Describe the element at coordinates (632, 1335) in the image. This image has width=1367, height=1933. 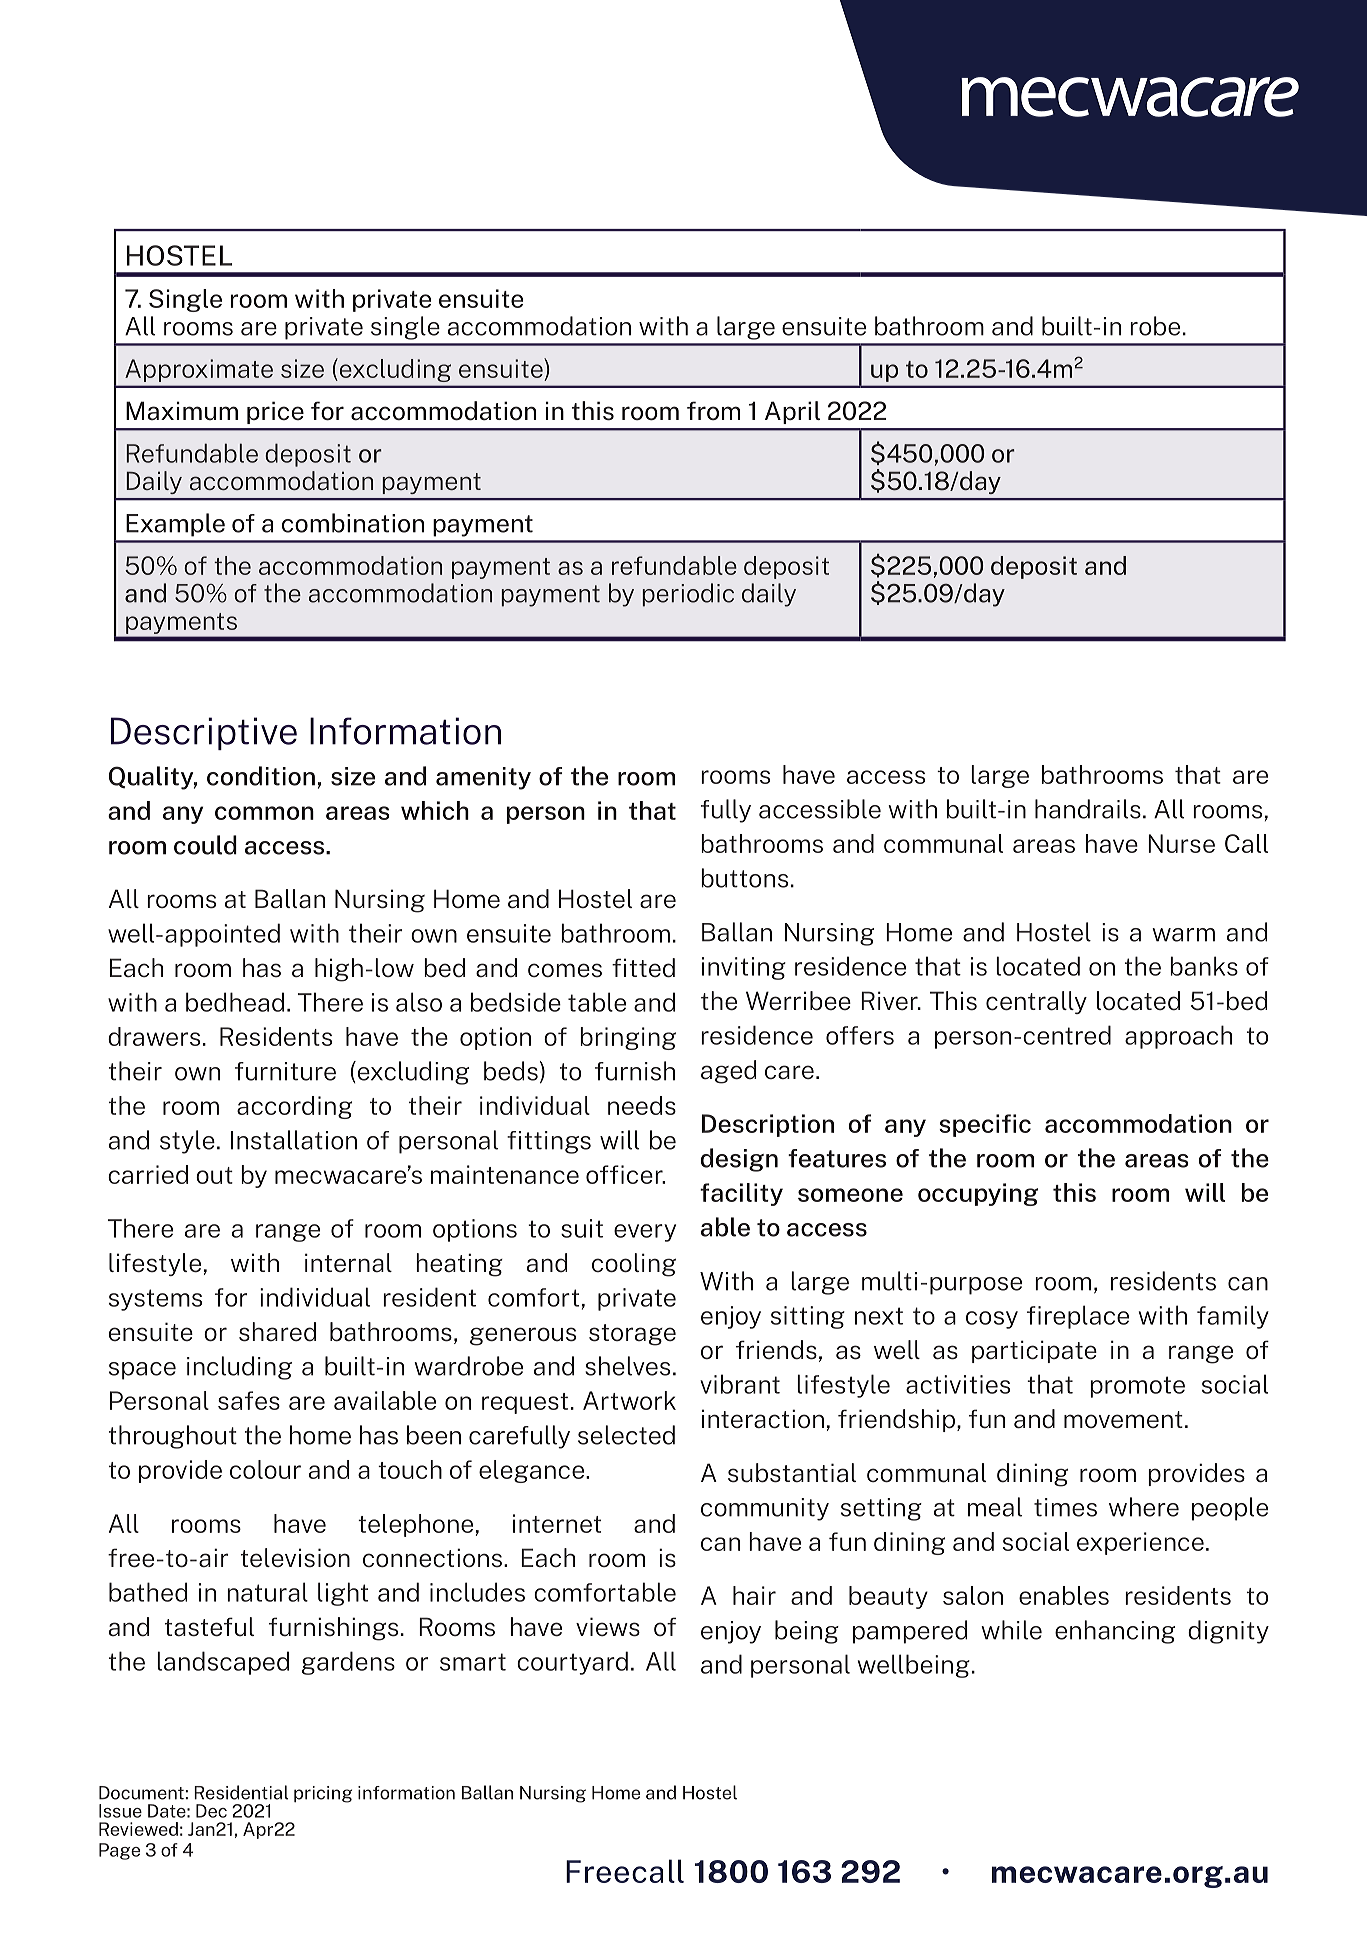
I see `storage` at that location.
